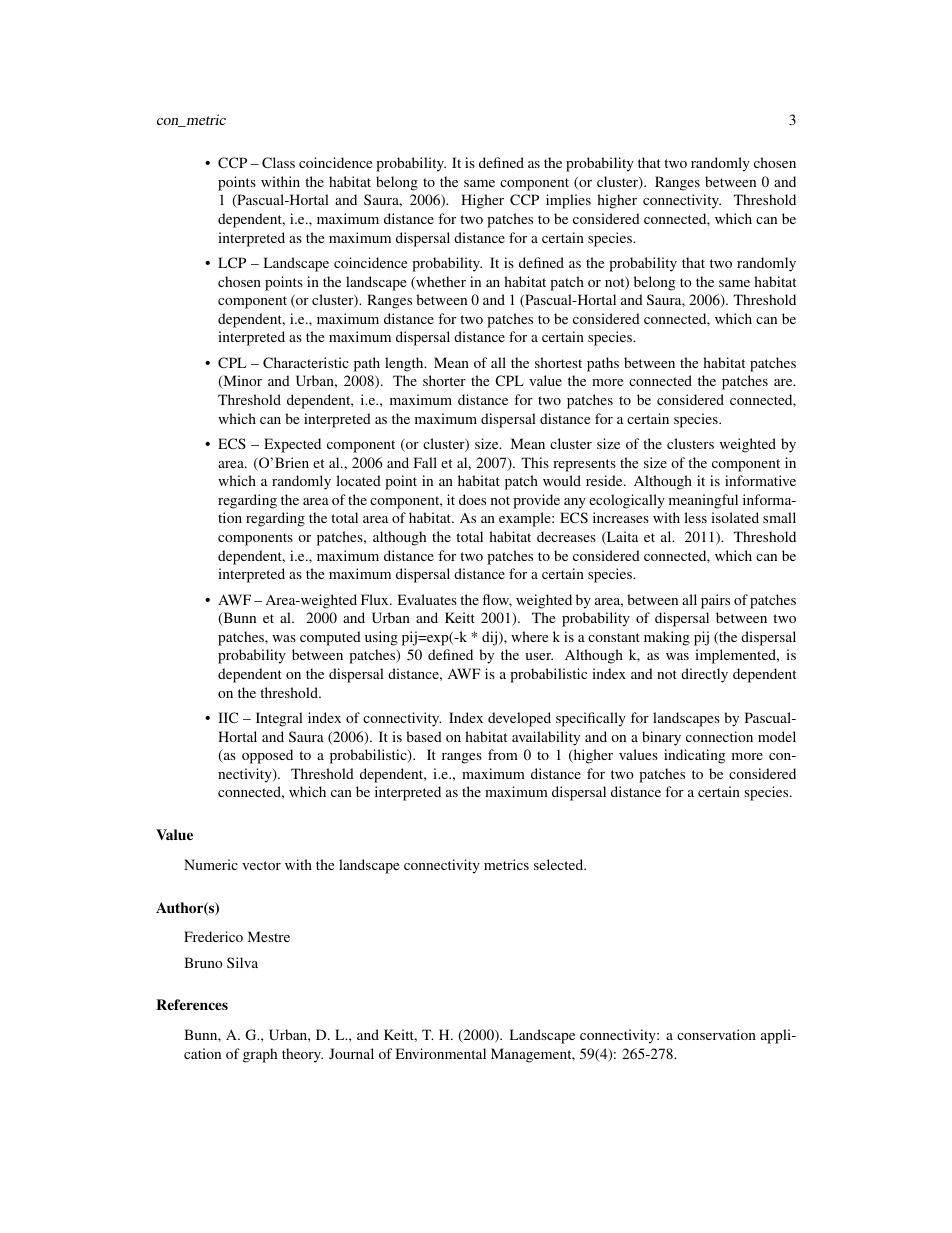 The width and height of the screenshot is (952, 1233). What do you see at coordinates (292, 445) in the screenshot?
I see `Expected` at bounding box center [292, 445].
